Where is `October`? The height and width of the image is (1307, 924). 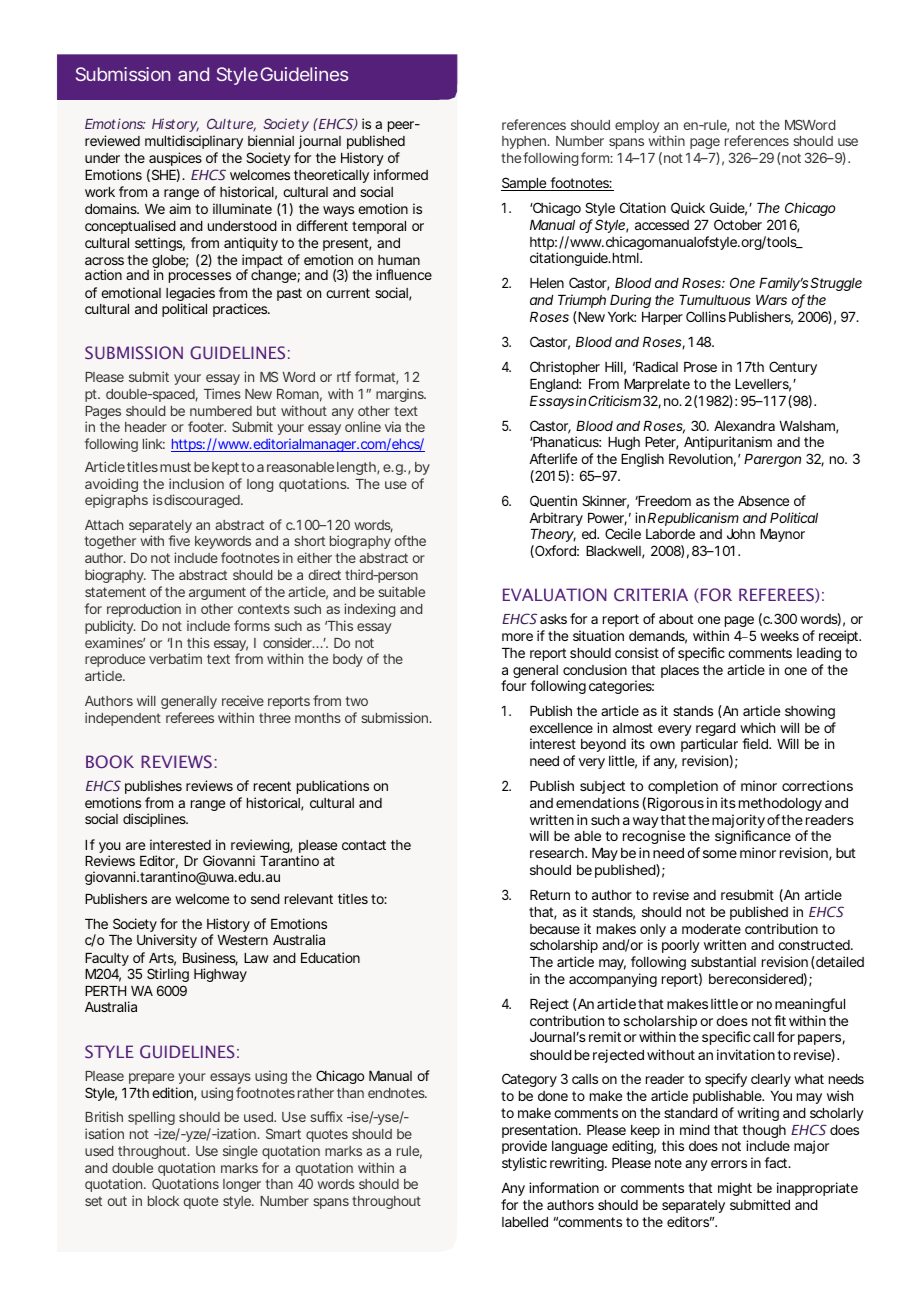
October is located at coordinates (738, 224).
